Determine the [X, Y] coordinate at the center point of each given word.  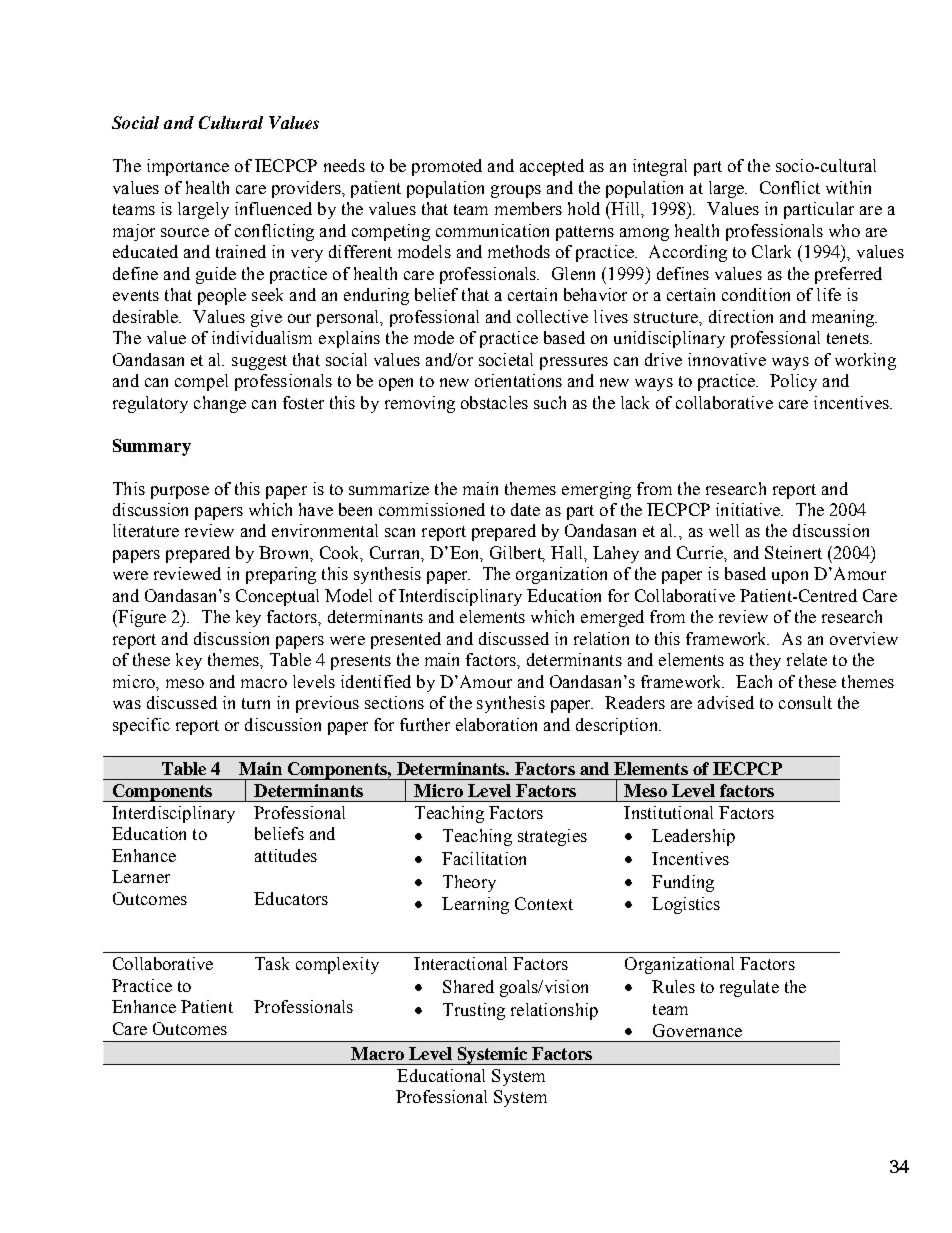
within [848, 187]
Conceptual [277, 597]
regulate [749, 988]
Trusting [474, 1011]
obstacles [494, 402]
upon [790, 577]
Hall [568, 552]
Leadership [693, 837]
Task [272, 963]
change [220, 404]
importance [188, 167]
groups [516, 191]
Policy [793, 382]
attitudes [286, 855]
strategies [552, 837]
